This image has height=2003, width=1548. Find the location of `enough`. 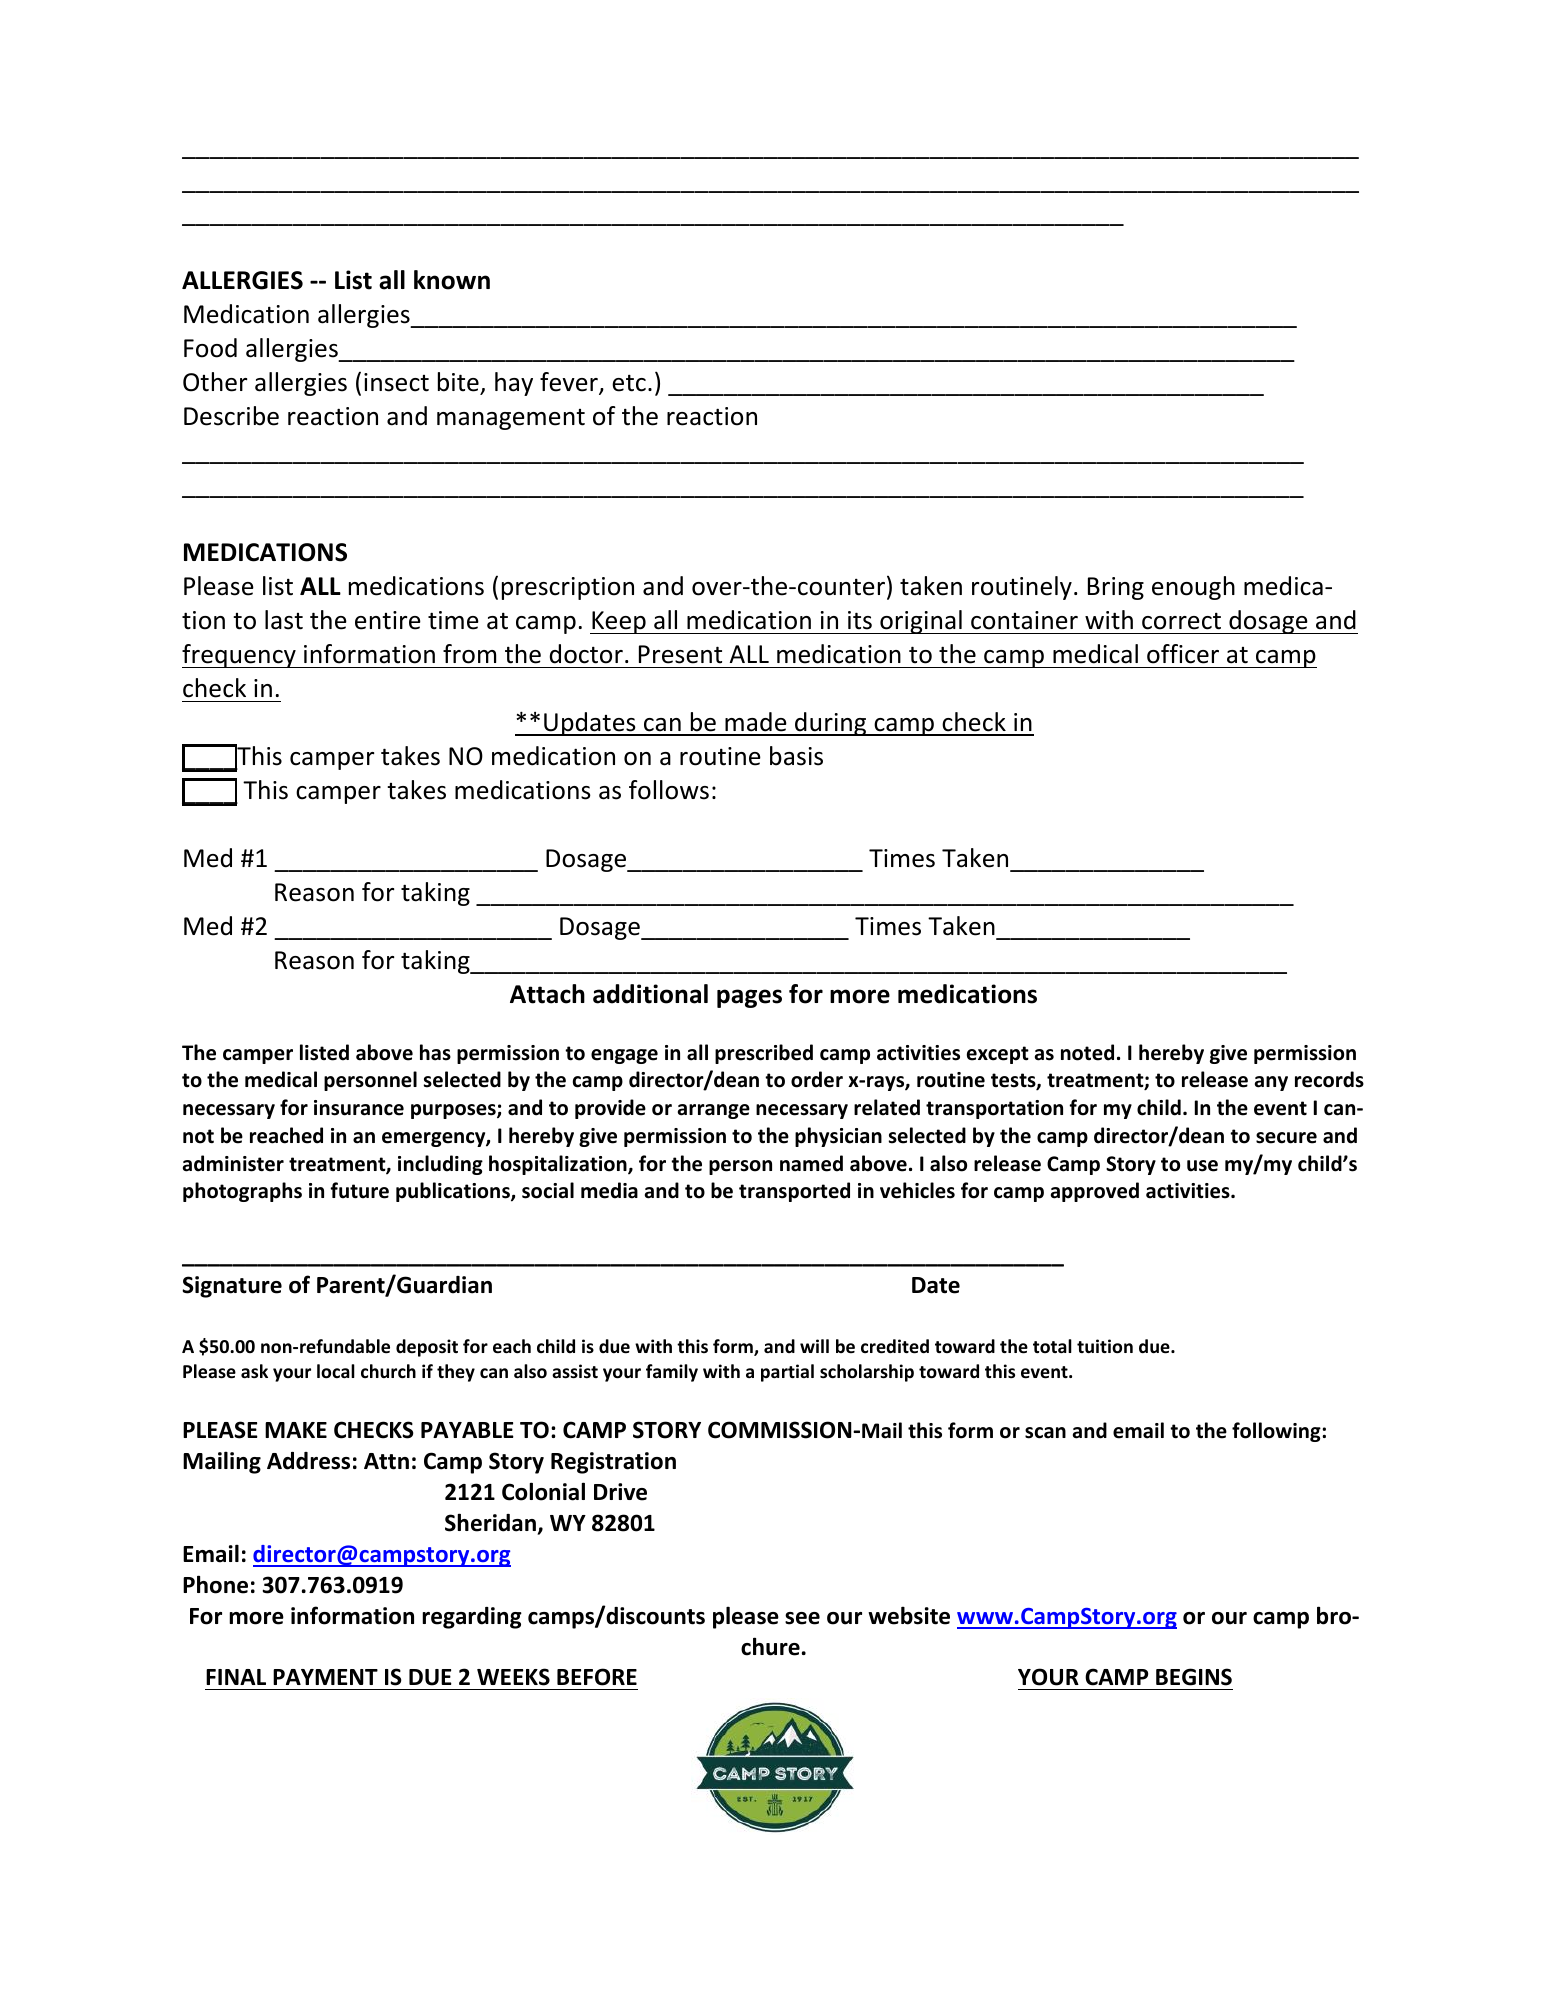

enough is located at coordinates (1193, 588).
